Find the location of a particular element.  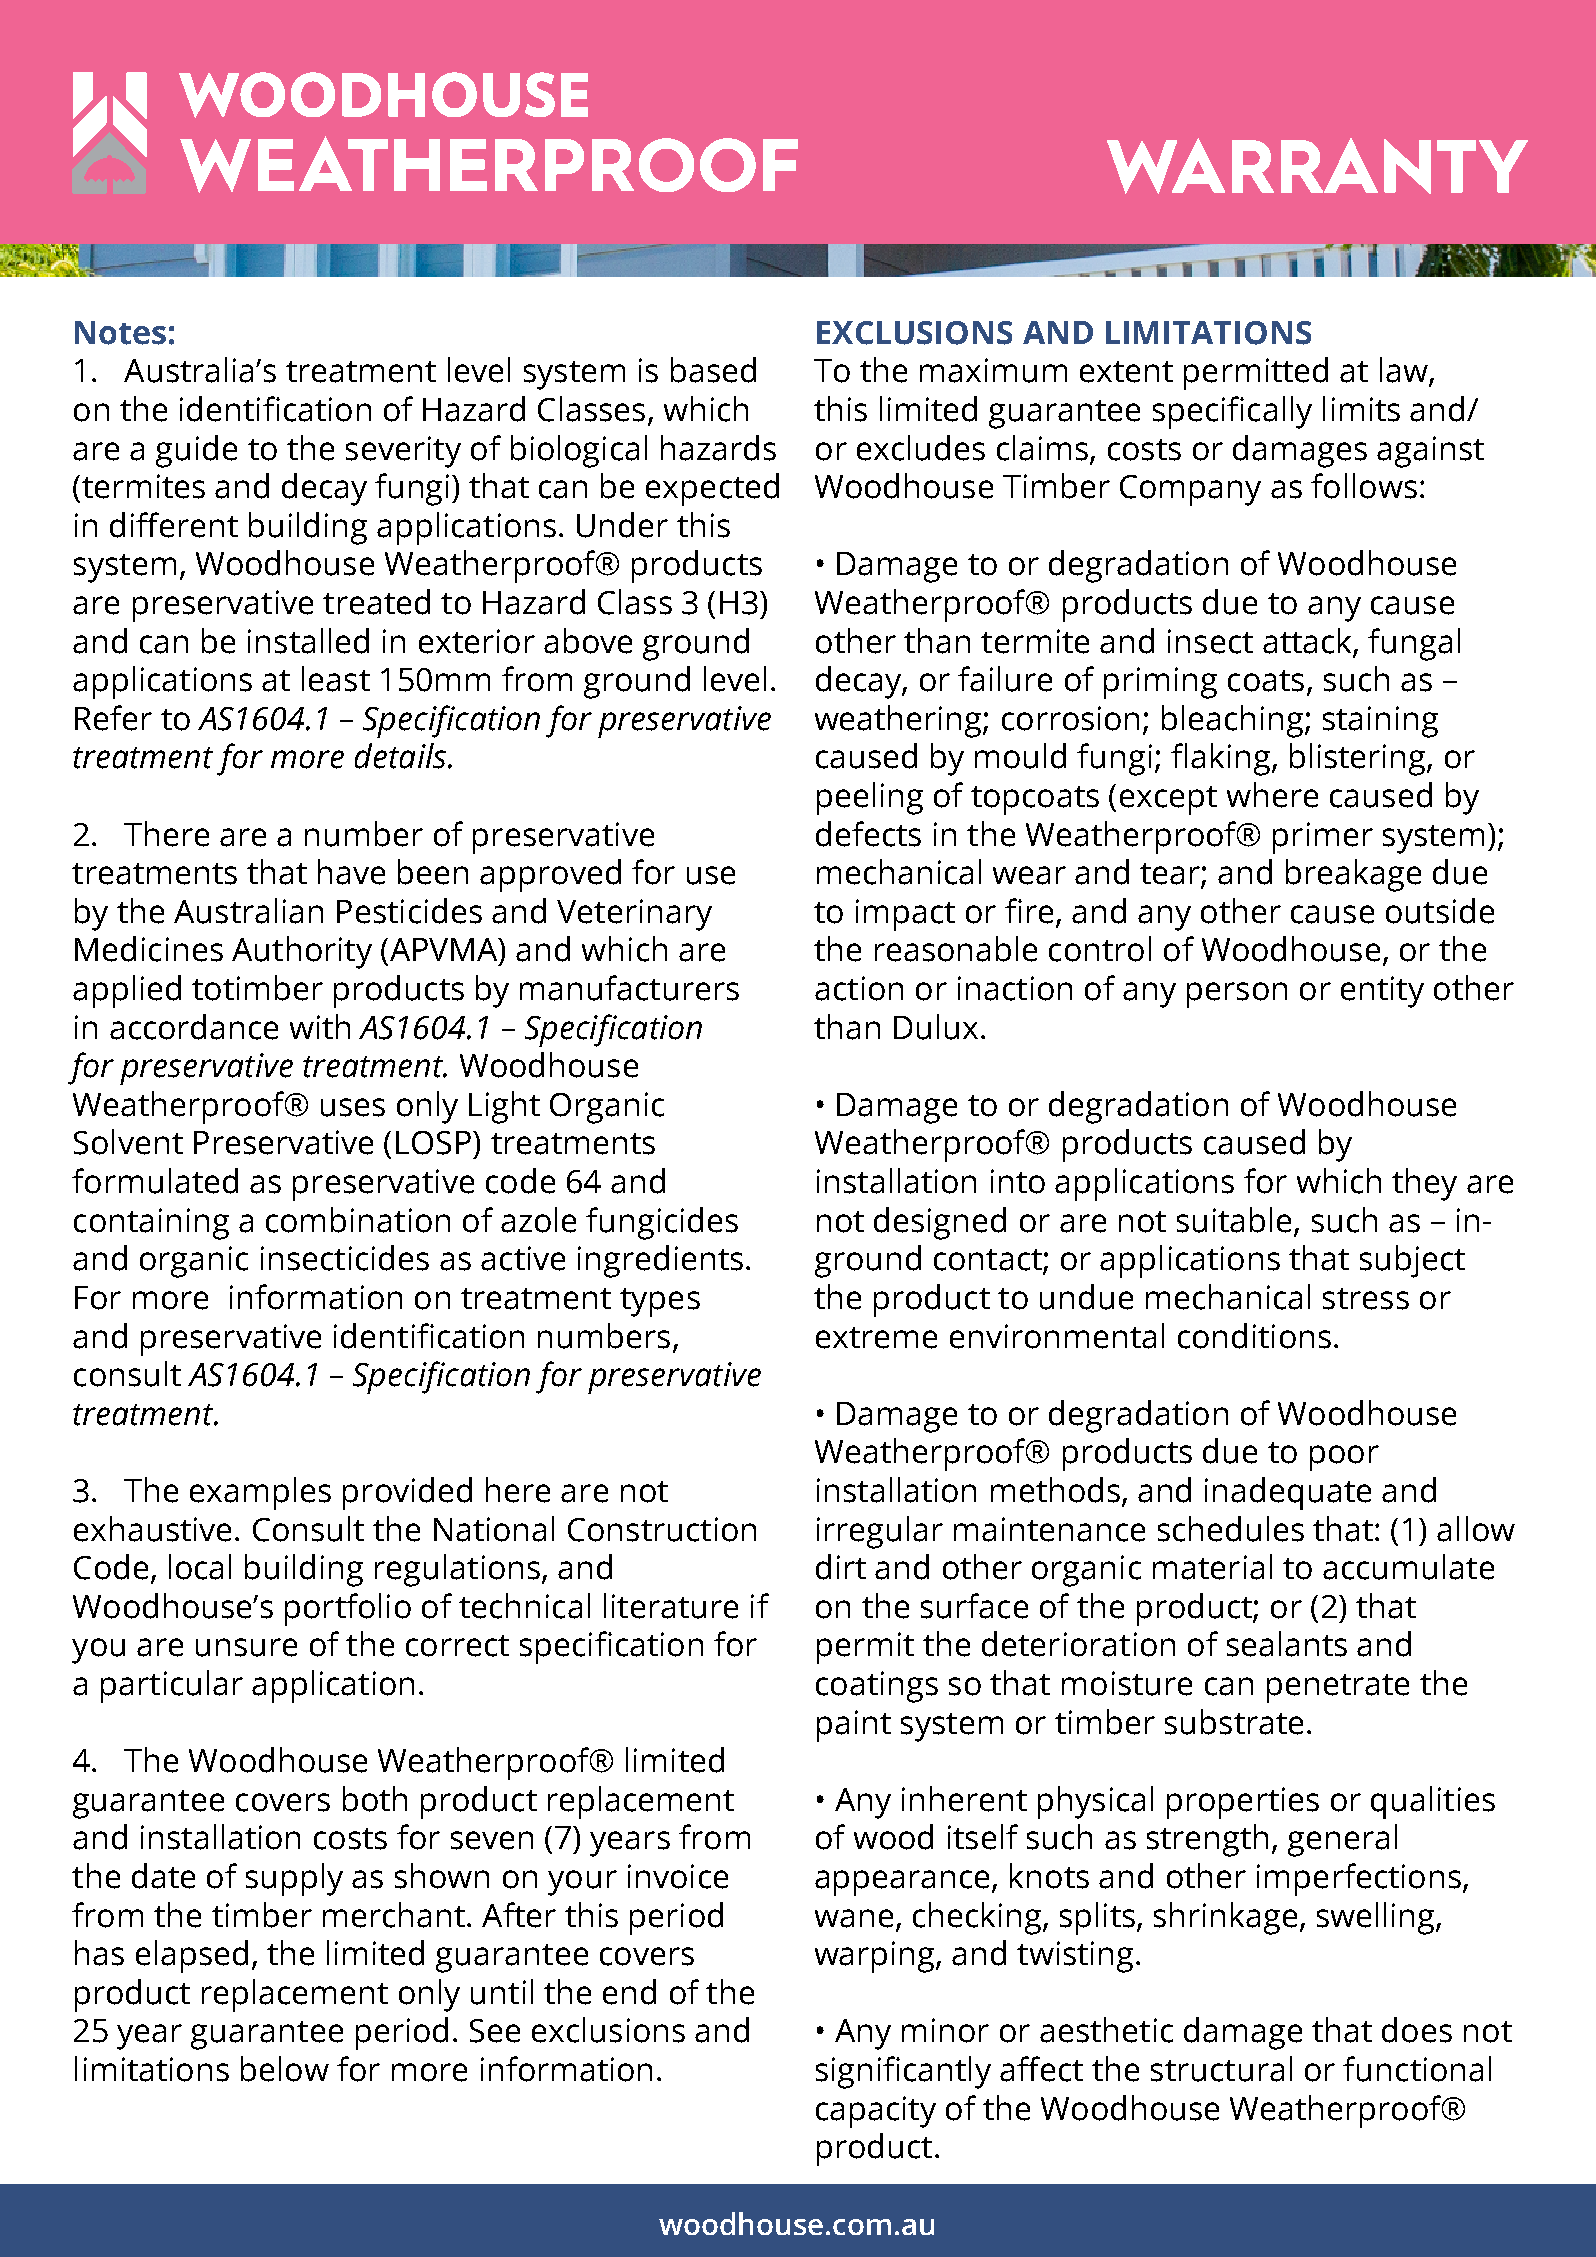

impact is located at coordinates (905, 915).
